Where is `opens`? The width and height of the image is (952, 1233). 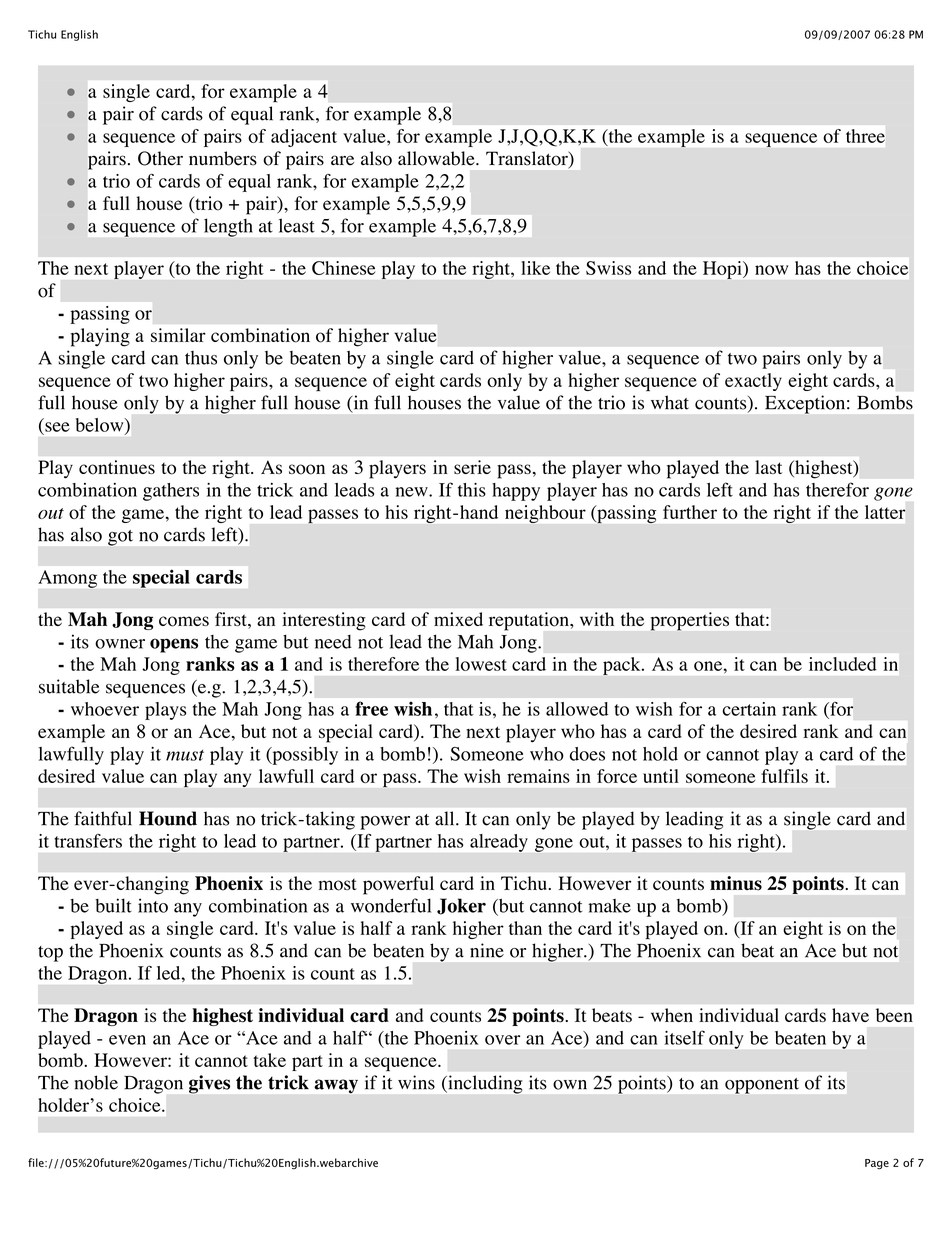
opens is located at coordinates (174, 645).
